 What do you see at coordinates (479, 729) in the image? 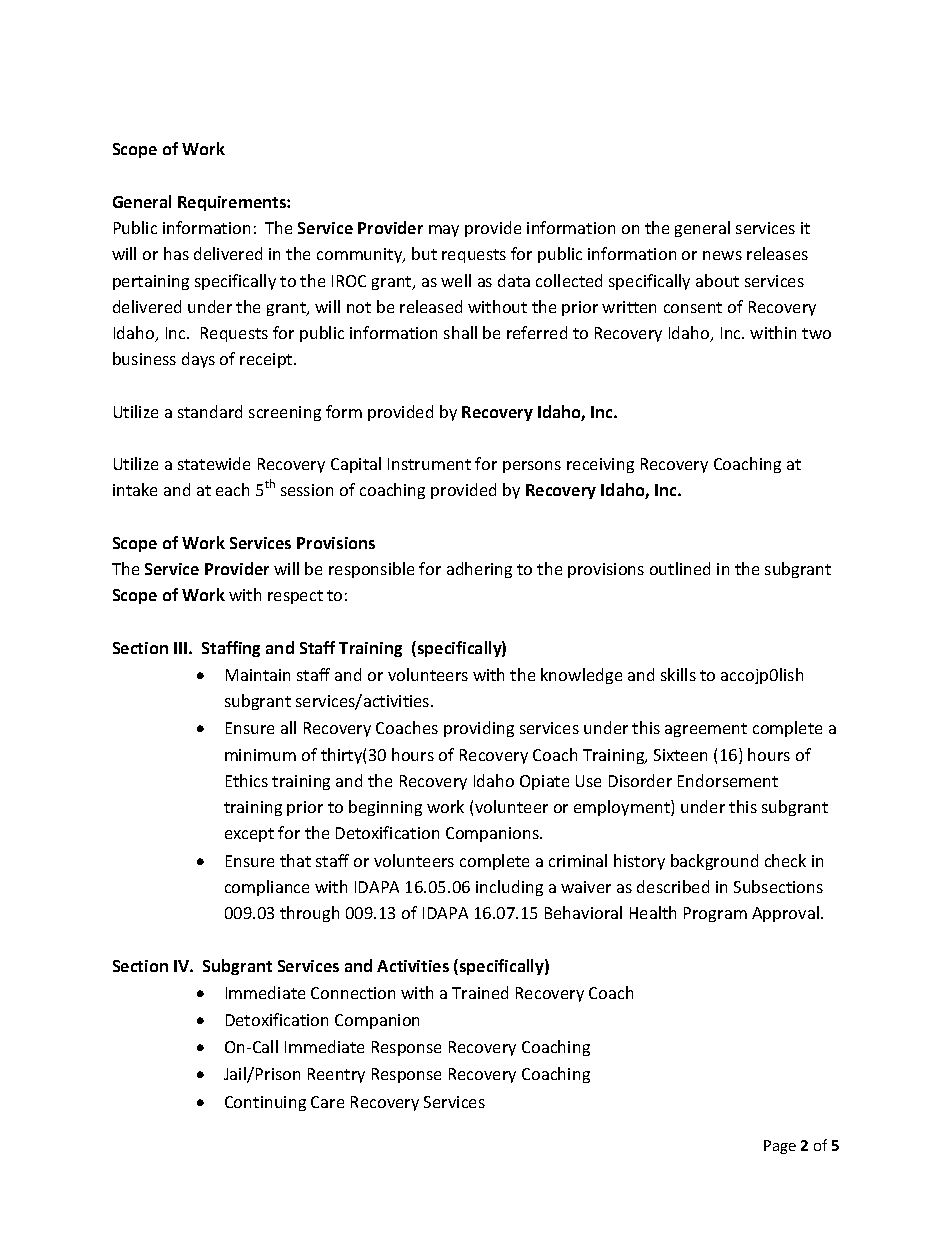
I see `providing` at bounding box center [479, 729].
